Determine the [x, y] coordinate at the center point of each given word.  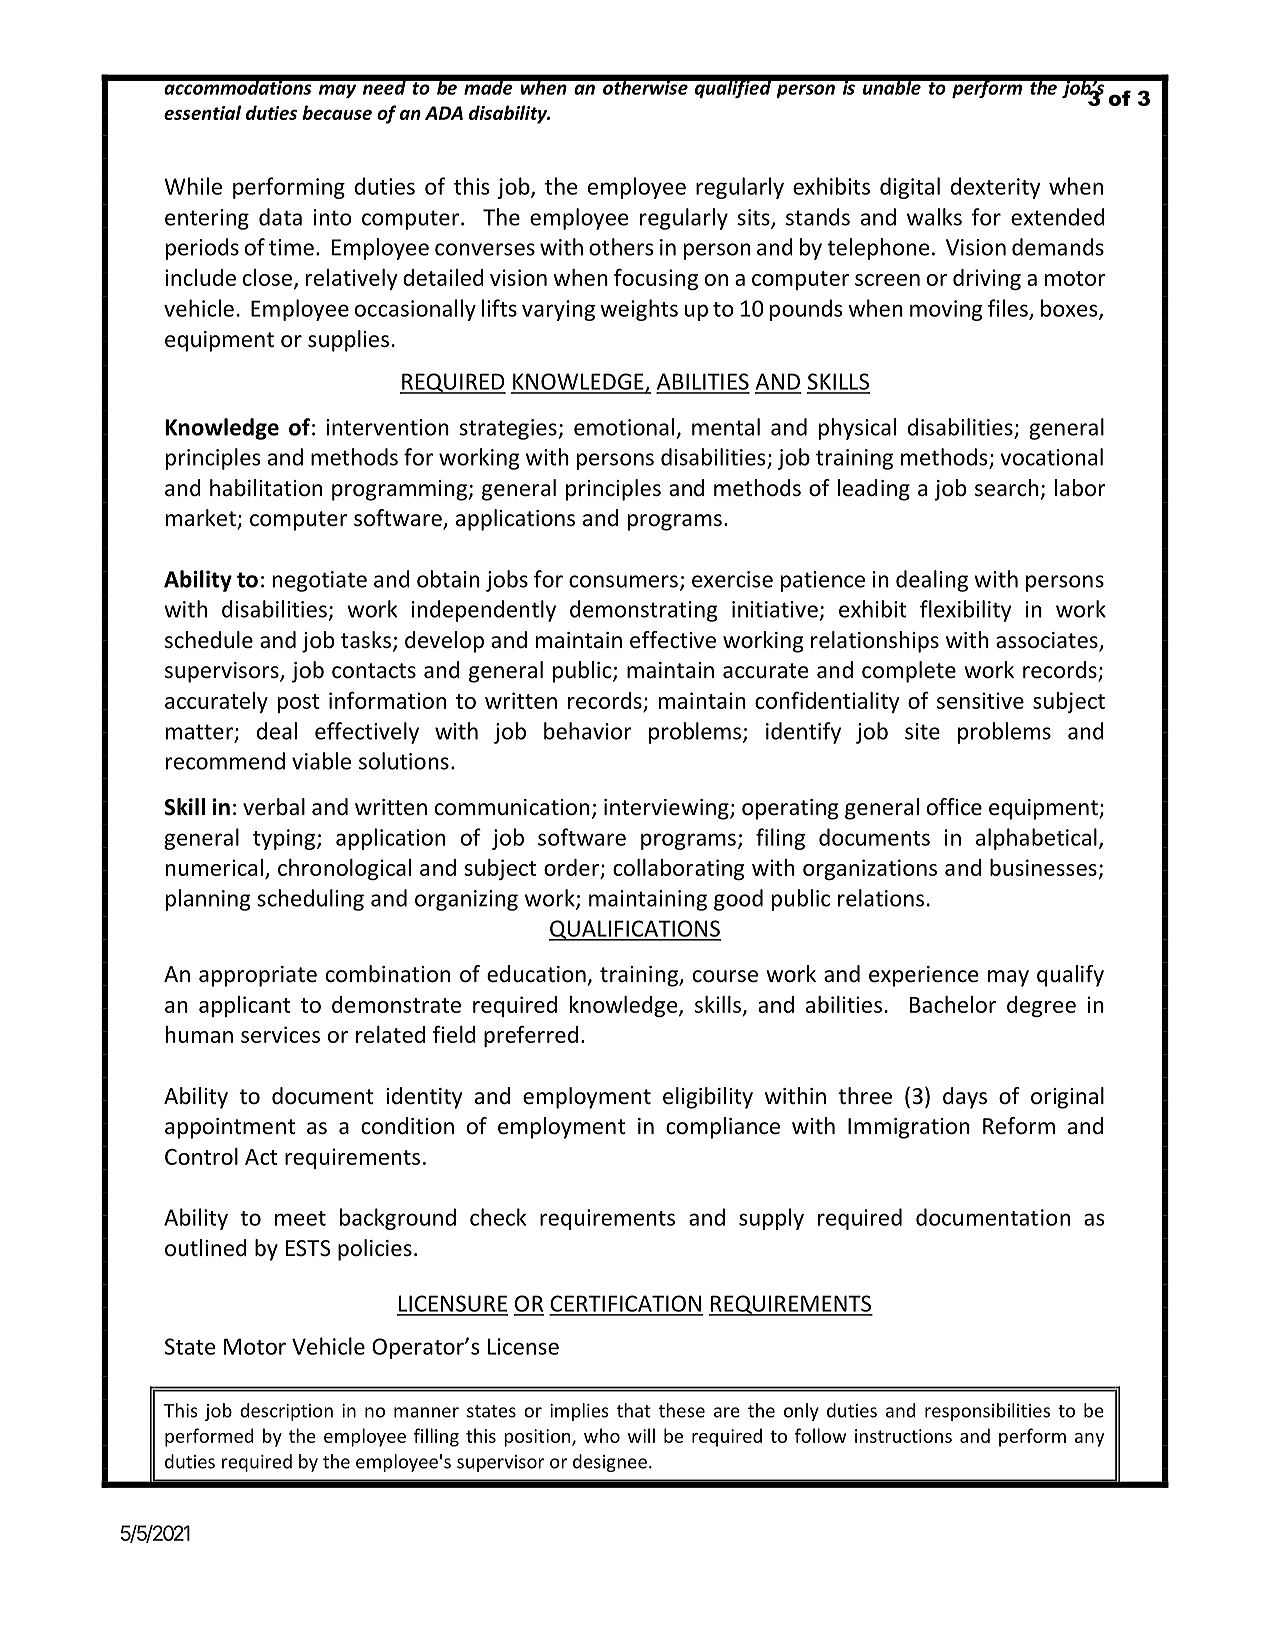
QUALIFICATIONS [635, 930]
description [286, 1412]
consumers [623, 581]
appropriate [258, 976]
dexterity [996, 188]
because [337, 112]
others [621, 247]
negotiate [320, 581]
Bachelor [953, 1004]
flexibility [966, 611]
